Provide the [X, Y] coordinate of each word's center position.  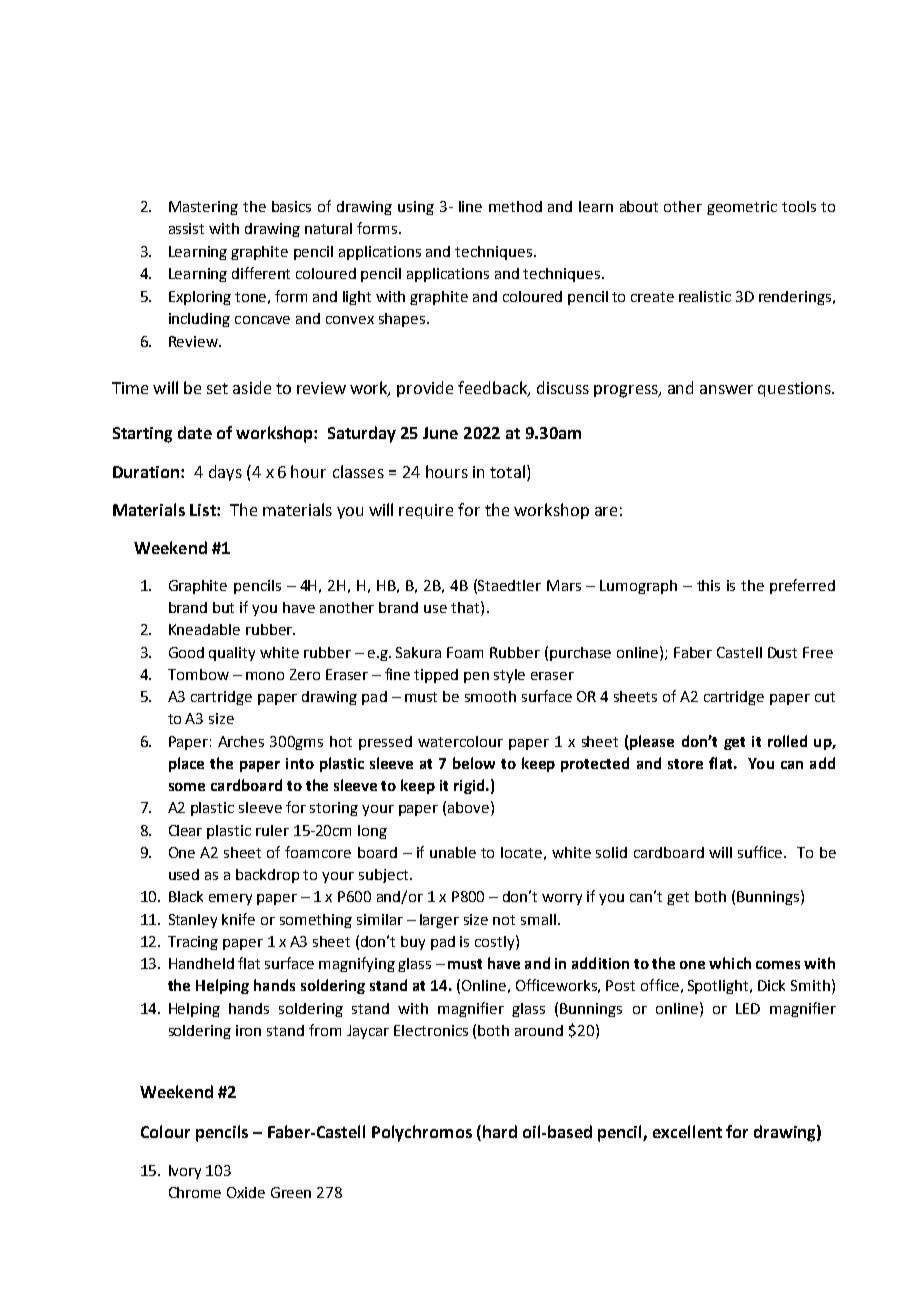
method [515, 206]
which [730, 963]
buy [413, 943]
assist [186, 228]
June [440, 433]
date [195, 432]
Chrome [195, 1192]
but [223, 607]
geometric [742, 208]
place [186, 764]
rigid [470, 786]
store [685, 764]
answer [726, 389]
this [708, 585]
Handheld [201, 963]
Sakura [418, 652]
